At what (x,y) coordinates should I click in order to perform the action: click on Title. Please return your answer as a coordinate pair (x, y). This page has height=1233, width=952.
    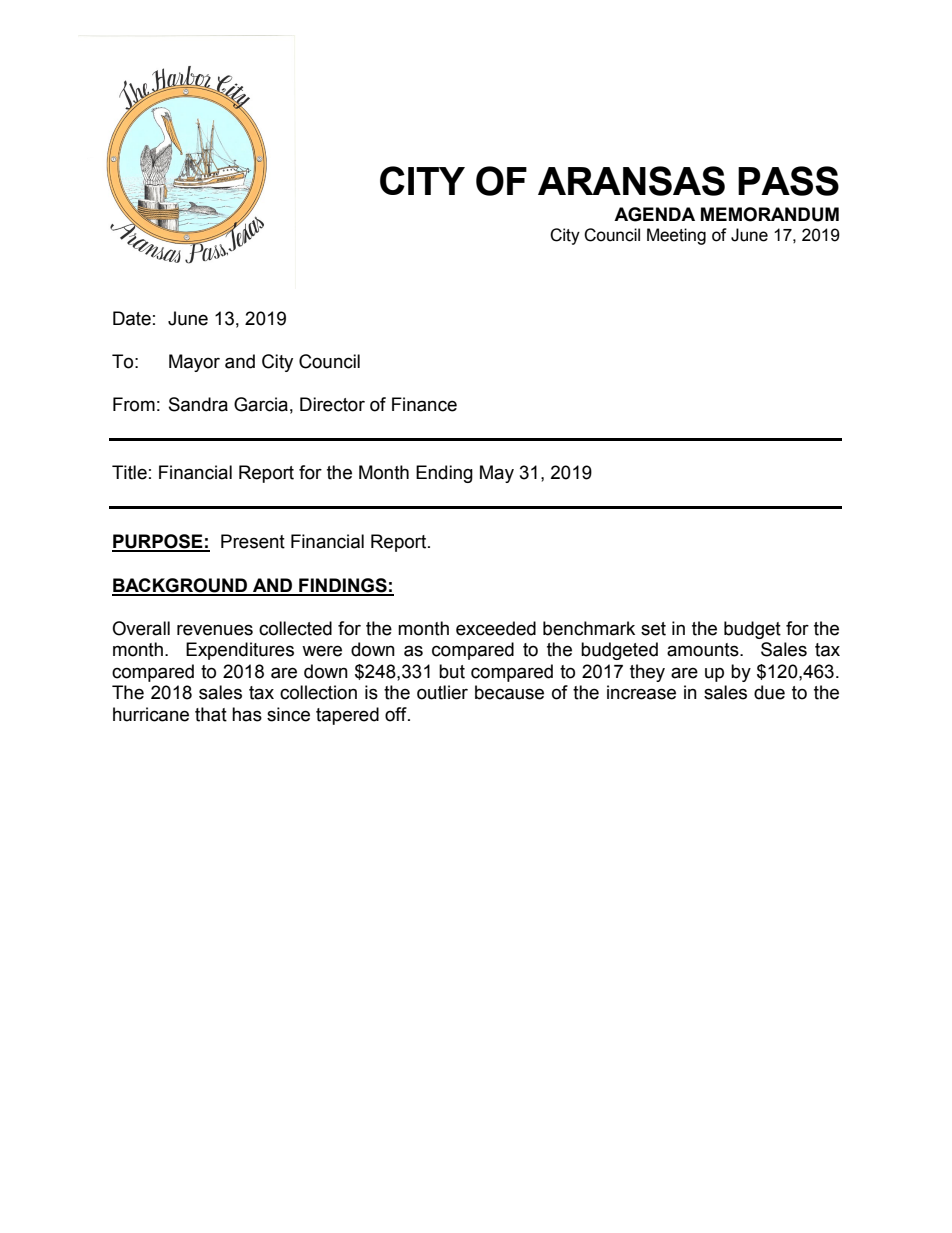
    Looking at the image, I should click on (129, 472).
